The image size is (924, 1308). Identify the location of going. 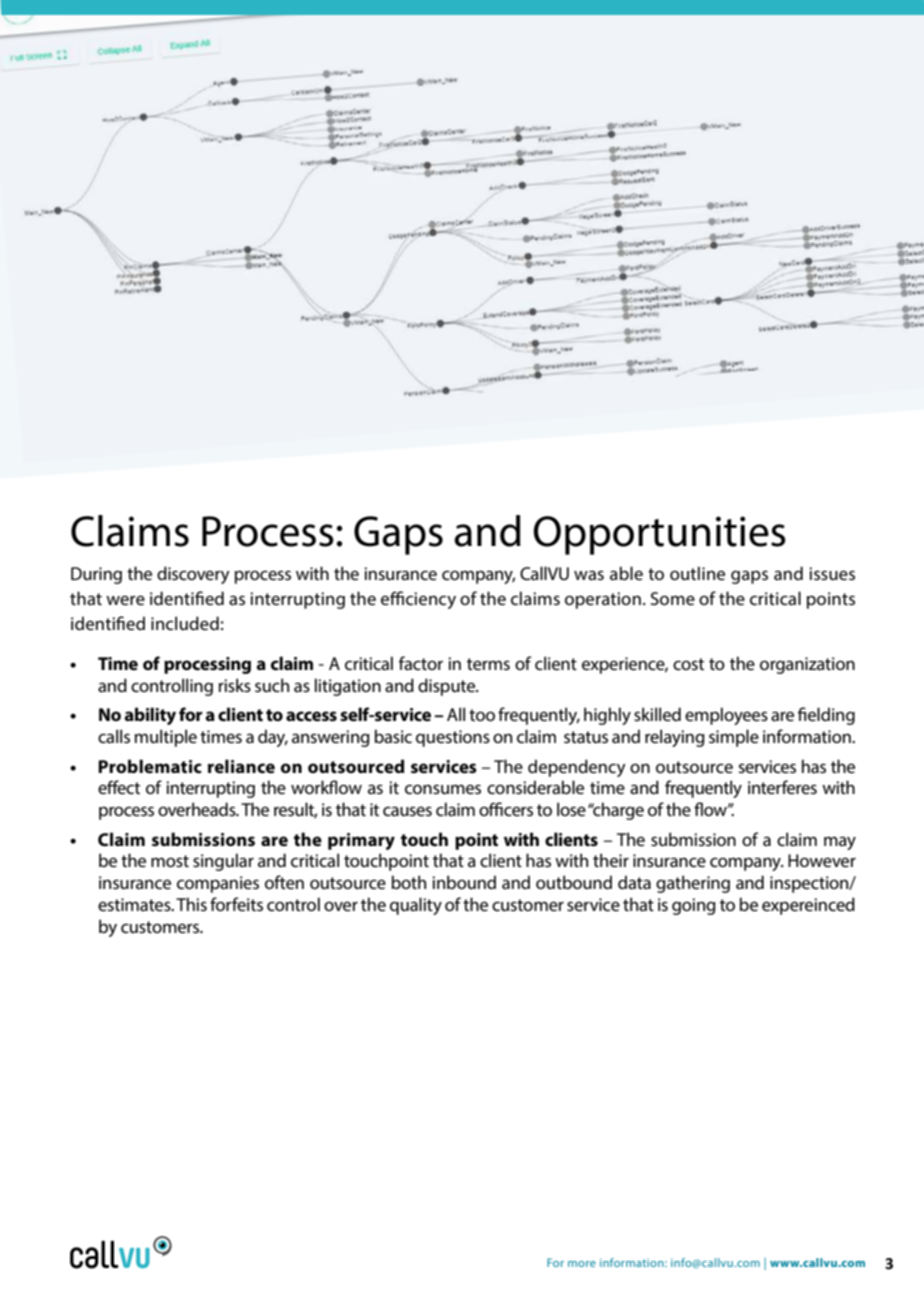
(694, 906).
